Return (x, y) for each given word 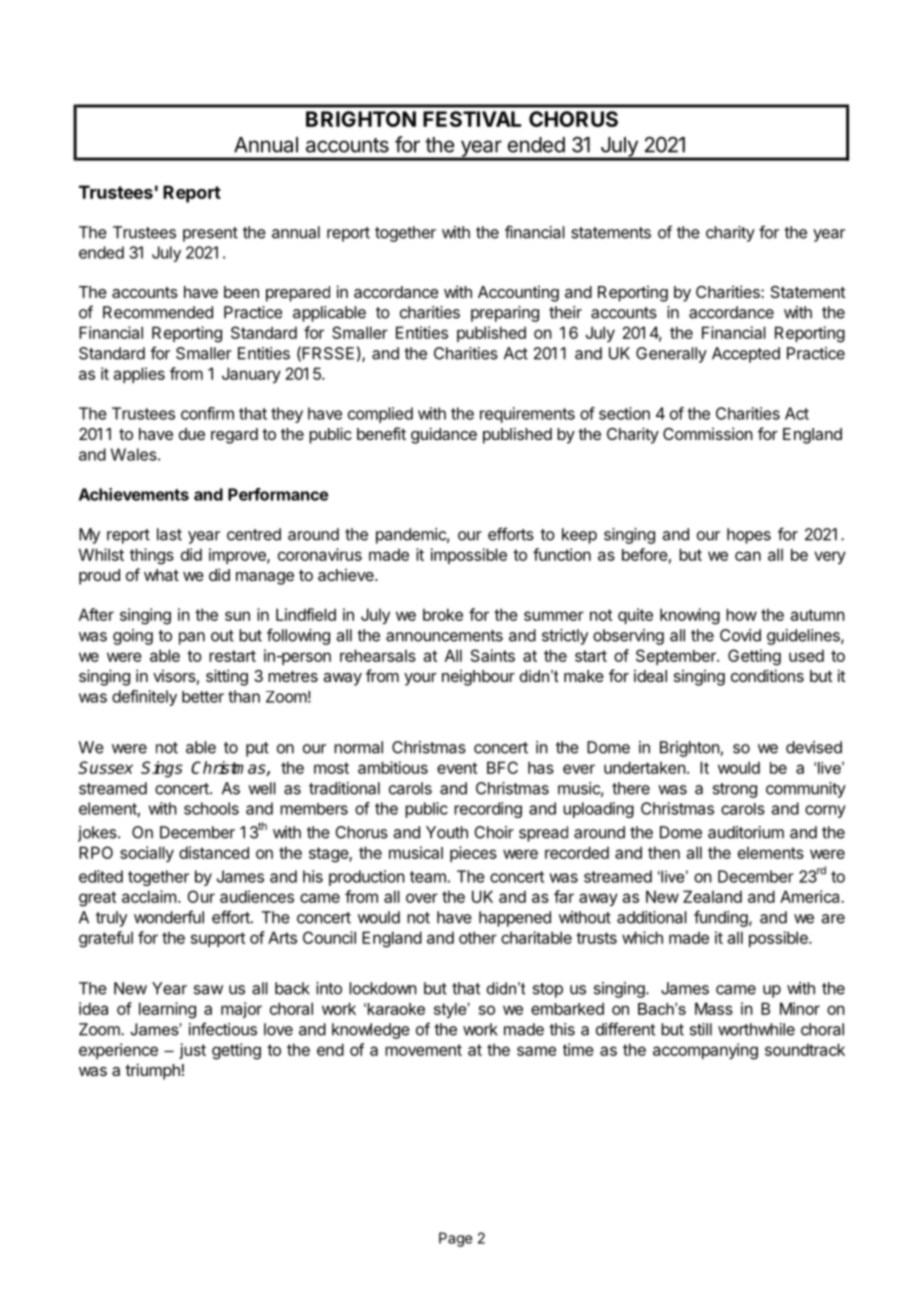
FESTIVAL (472, 119)
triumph (152, 1071)
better (203, 697)
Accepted (746, 355)
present (210, 234)
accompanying (705, 1051)
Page (455, 1239)
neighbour (478, 677)
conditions (767, 675)
